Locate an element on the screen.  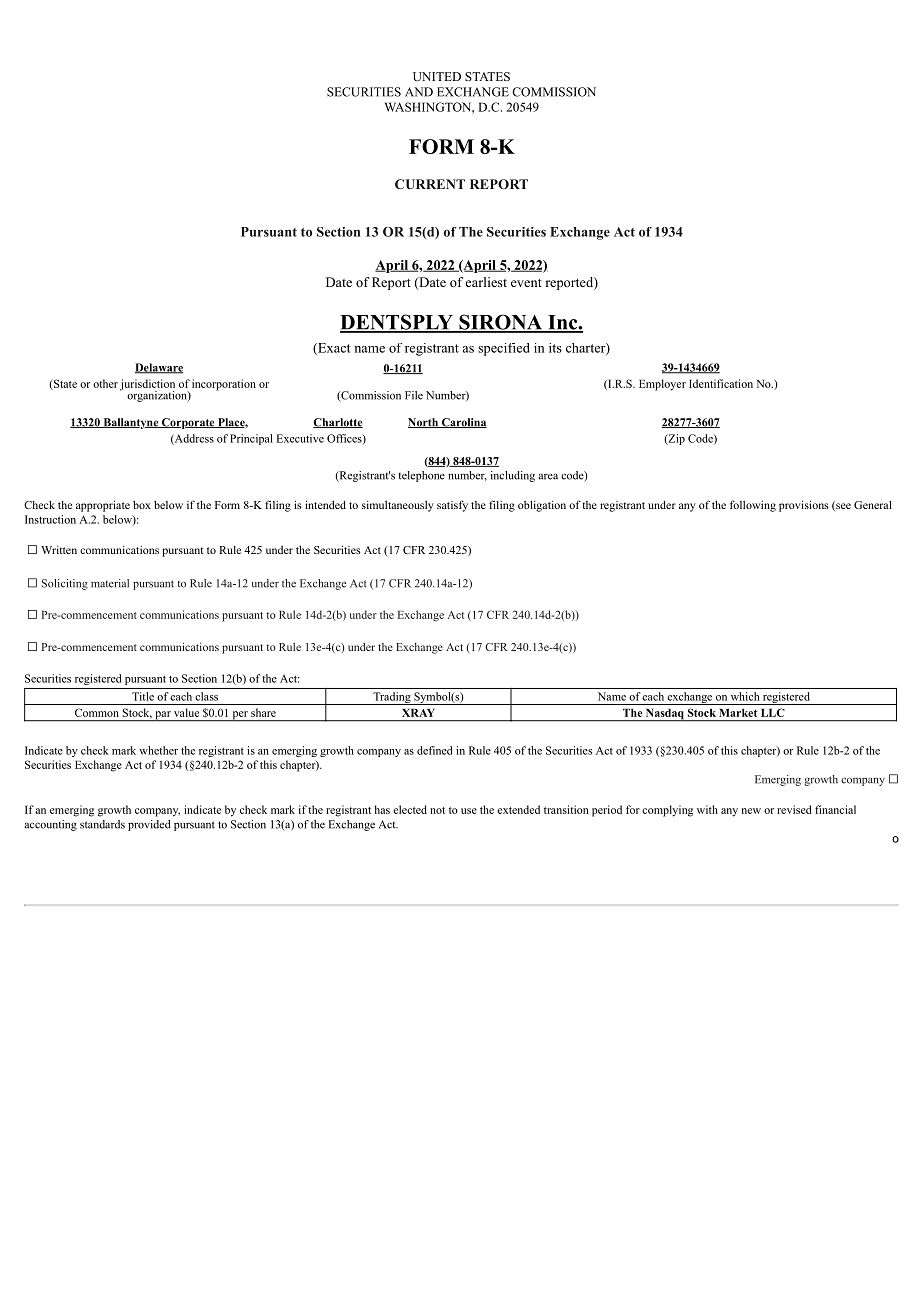
CURRENT is located at coordinates (430, 184).
